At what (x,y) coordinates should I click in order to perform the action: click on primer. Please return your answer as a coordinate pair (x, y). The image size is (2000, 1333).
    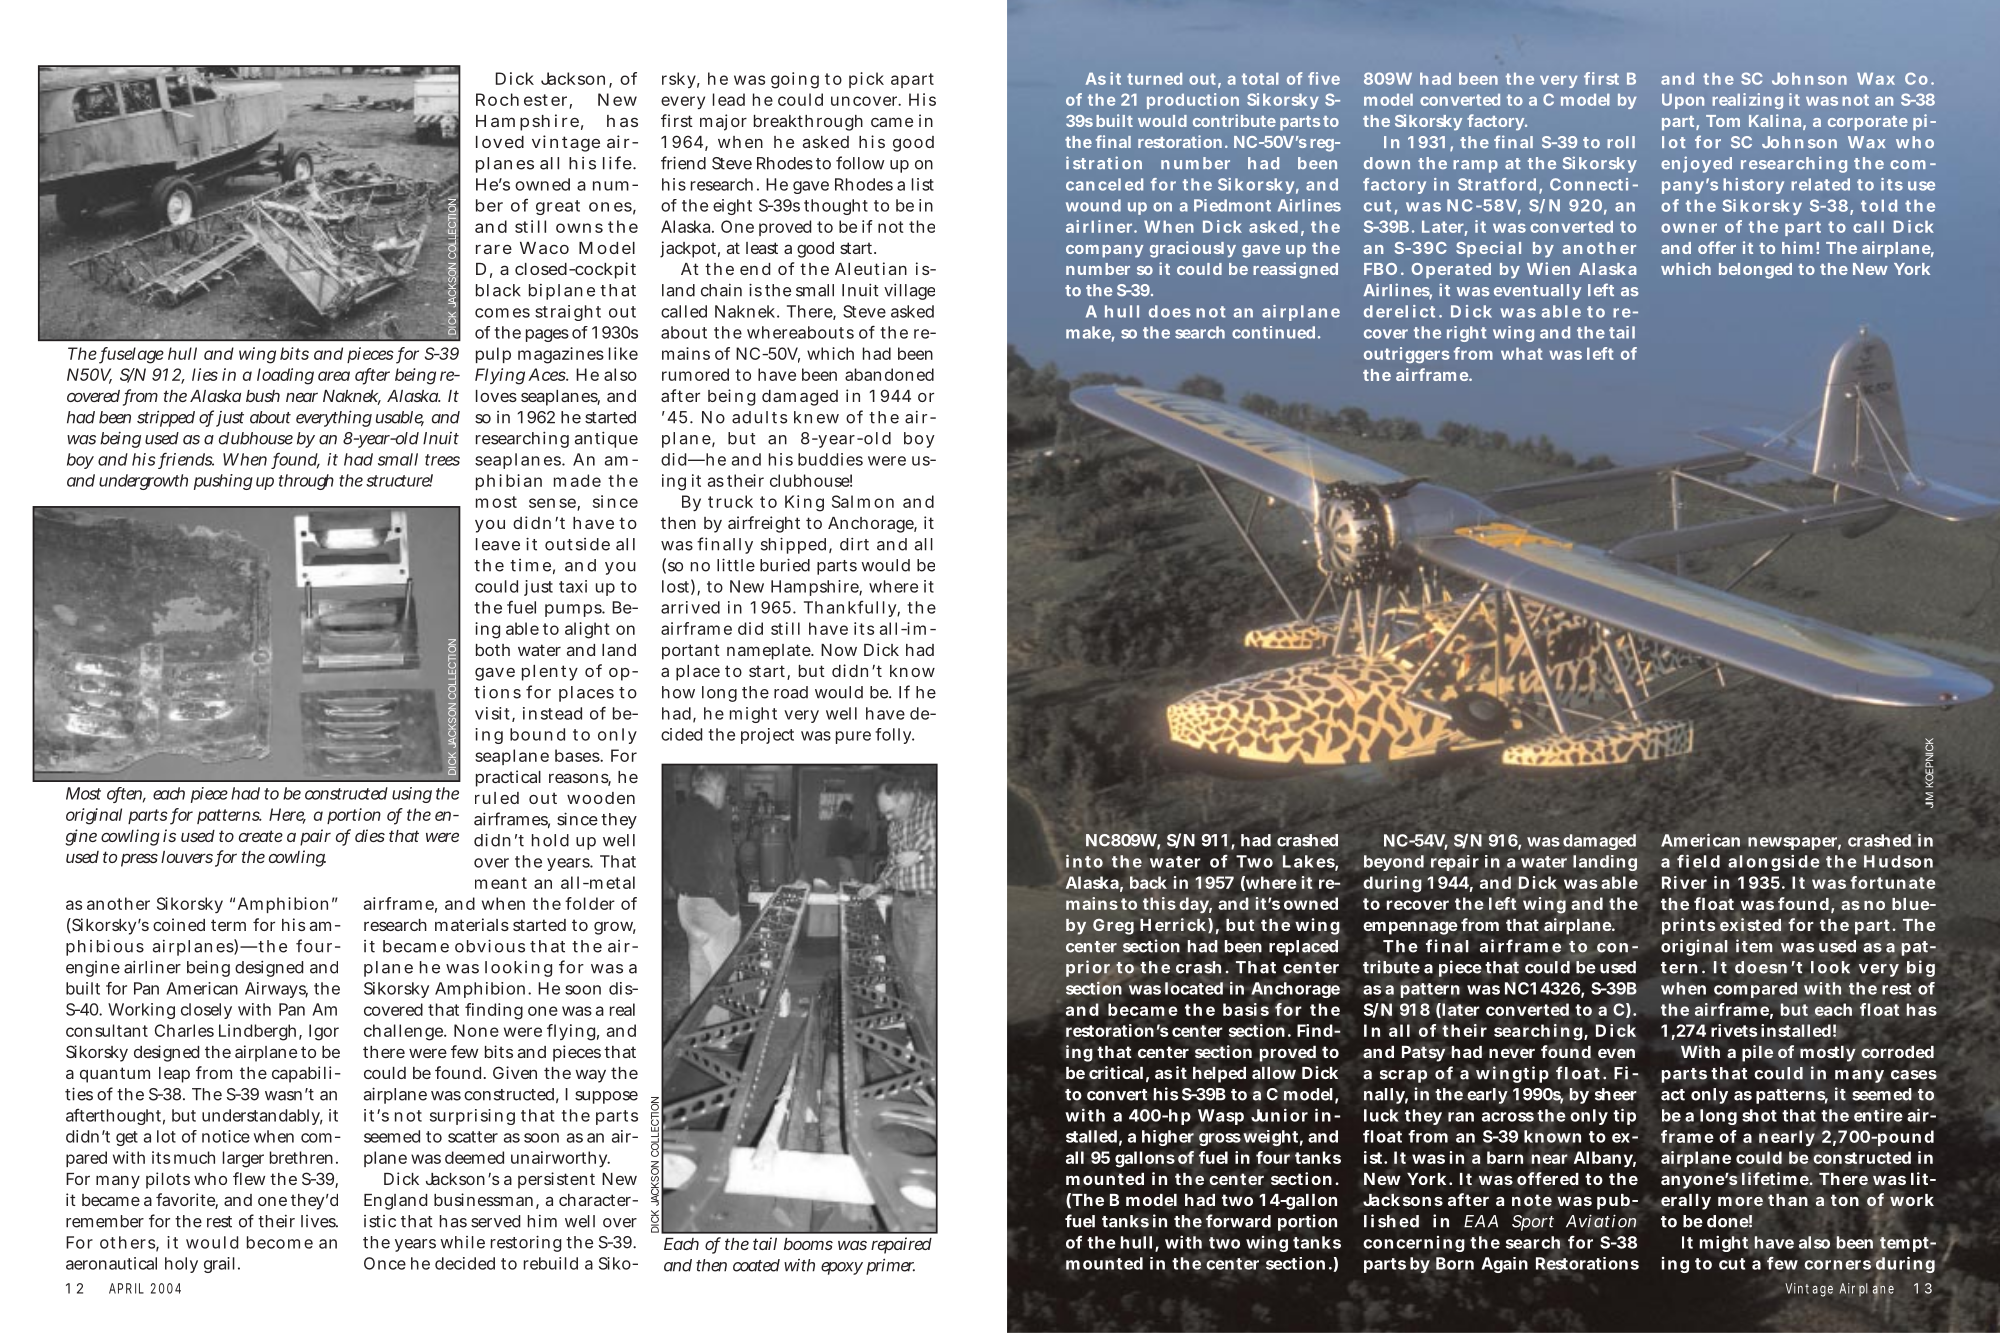
    Looking at the image, I should click on (890, 1266).
